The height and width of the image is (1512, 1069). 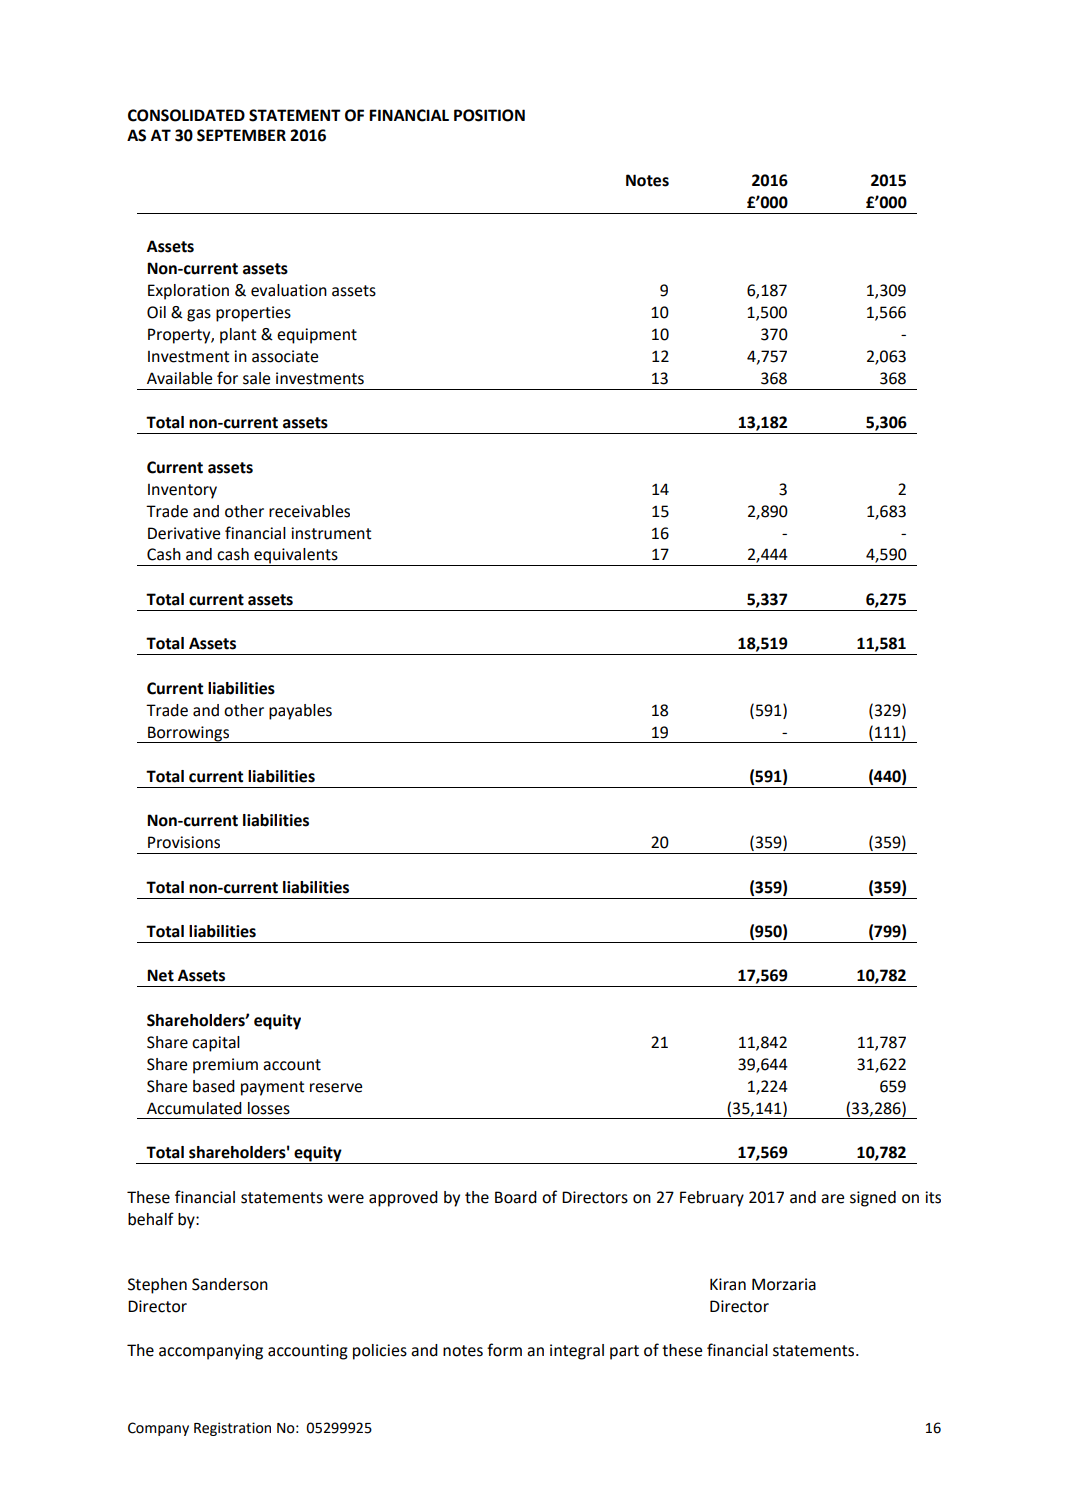 I want to click on integral, so click(x=577, y=1352).
